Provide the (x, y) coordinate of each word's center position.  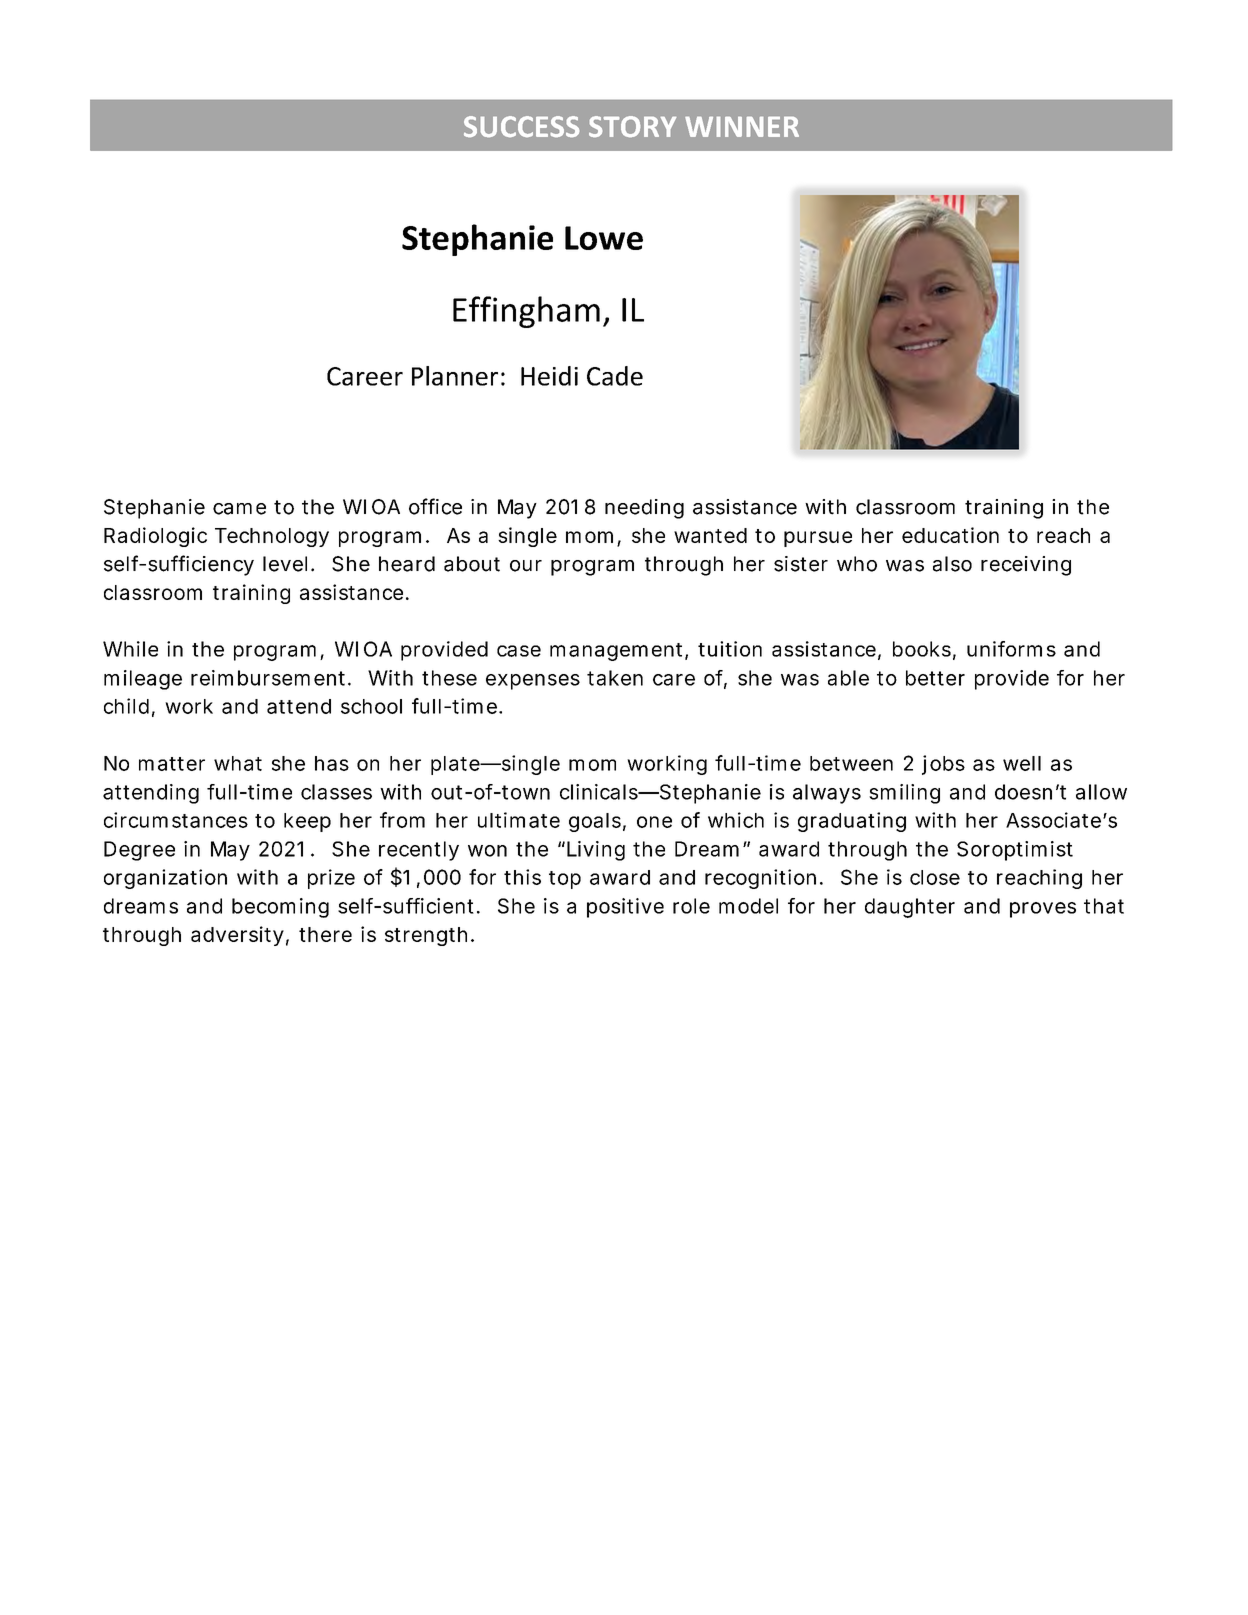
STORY (632, 126)
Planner (455, 376)
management (618, 652)
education (950, 535)
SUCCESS (521, 126)
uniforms (1011, 649)
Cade (615, 376)
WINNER (742, 127)
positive (625, 908)
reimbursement (270, 678)
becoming (280, 908)
